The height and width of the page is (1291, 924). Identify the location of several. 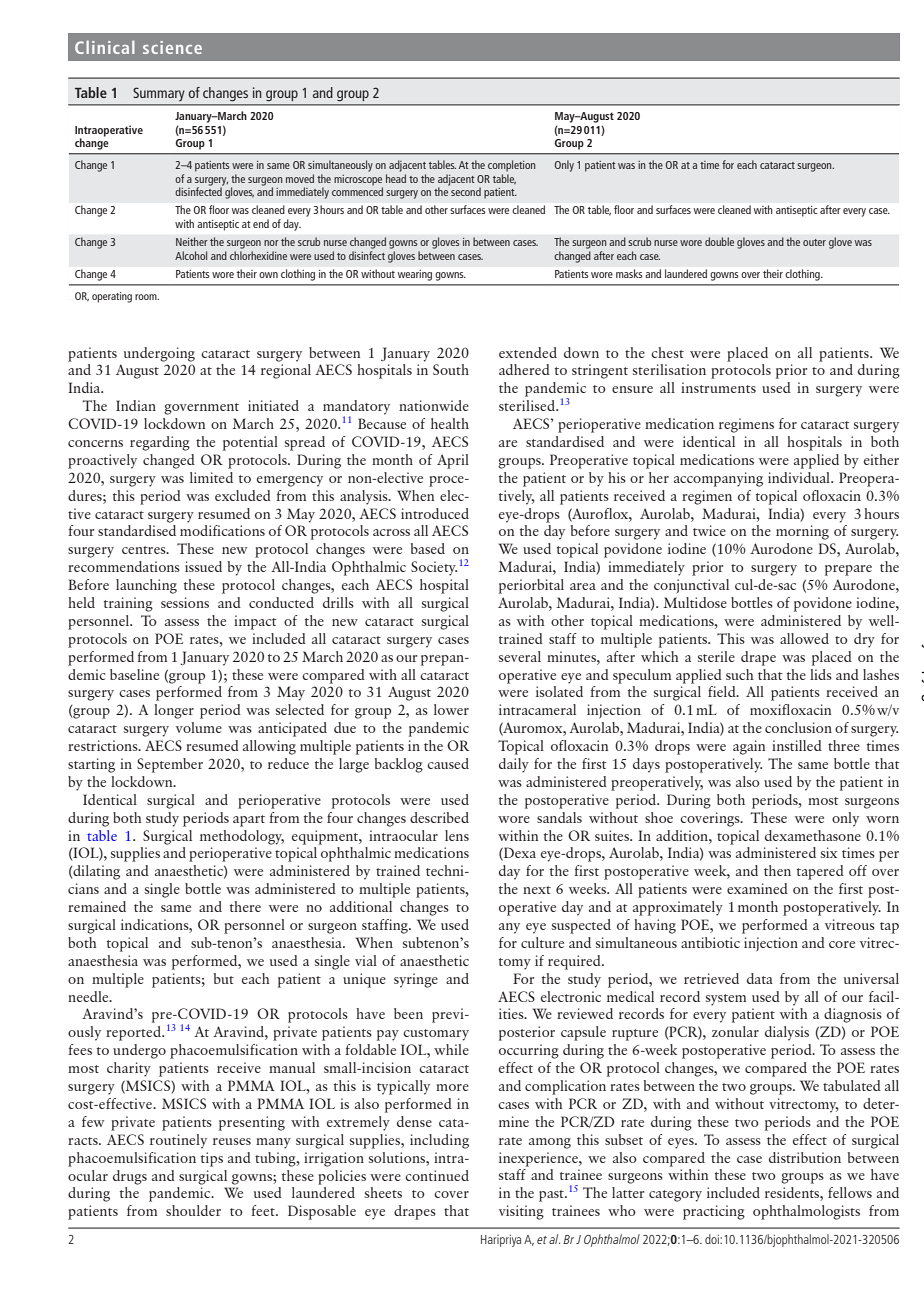
(520, 656).
